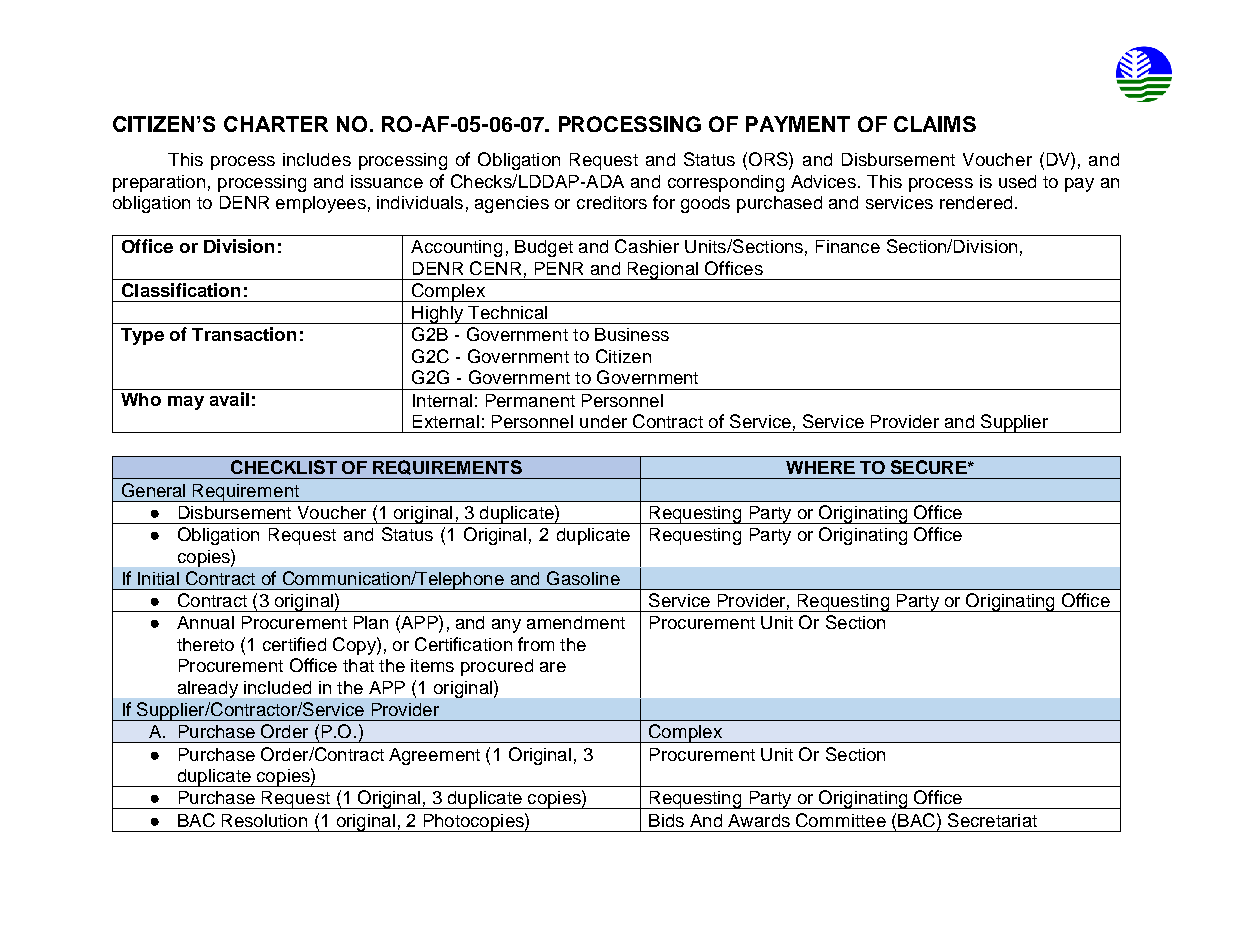 Image resolution: width=1233 pixels, height=952 pixels. What do you see at coordinates (820, 467) in the document?
I see `WHERE` at bounding box center [820, 467].
